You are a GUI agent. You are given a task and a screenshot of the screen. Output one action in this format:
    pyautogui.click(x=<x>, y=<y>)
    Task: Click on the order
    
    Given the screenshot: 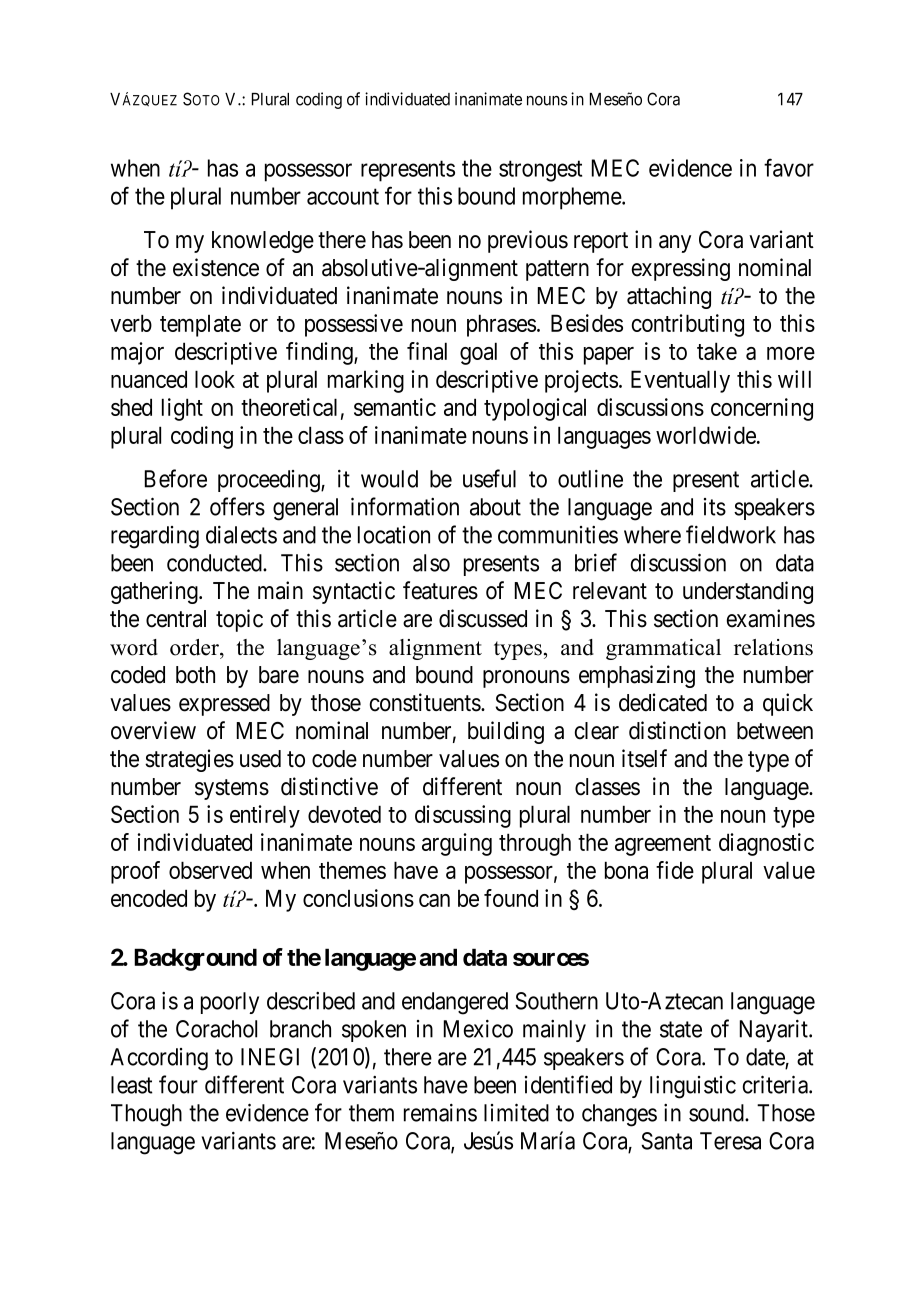 What is the action you would take?
    pyautogui.click(x=195, y=647)
